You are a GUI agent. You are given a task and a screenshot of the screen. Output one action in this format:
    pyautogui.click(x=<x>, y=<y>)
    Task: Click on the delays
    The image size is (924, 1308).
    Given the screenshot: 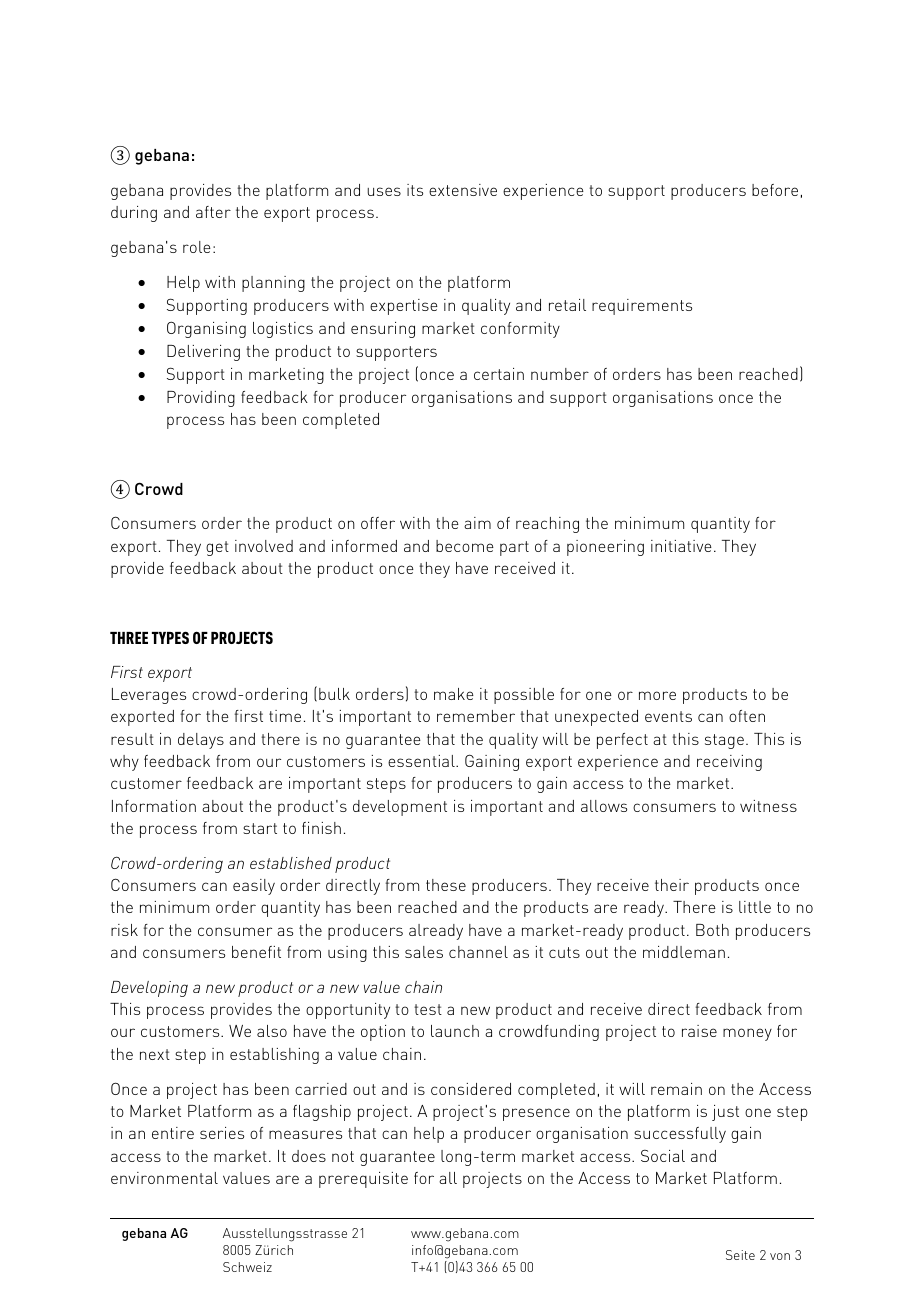 What is the action you would take?
    pyautogui.click(x=201, y=741)
